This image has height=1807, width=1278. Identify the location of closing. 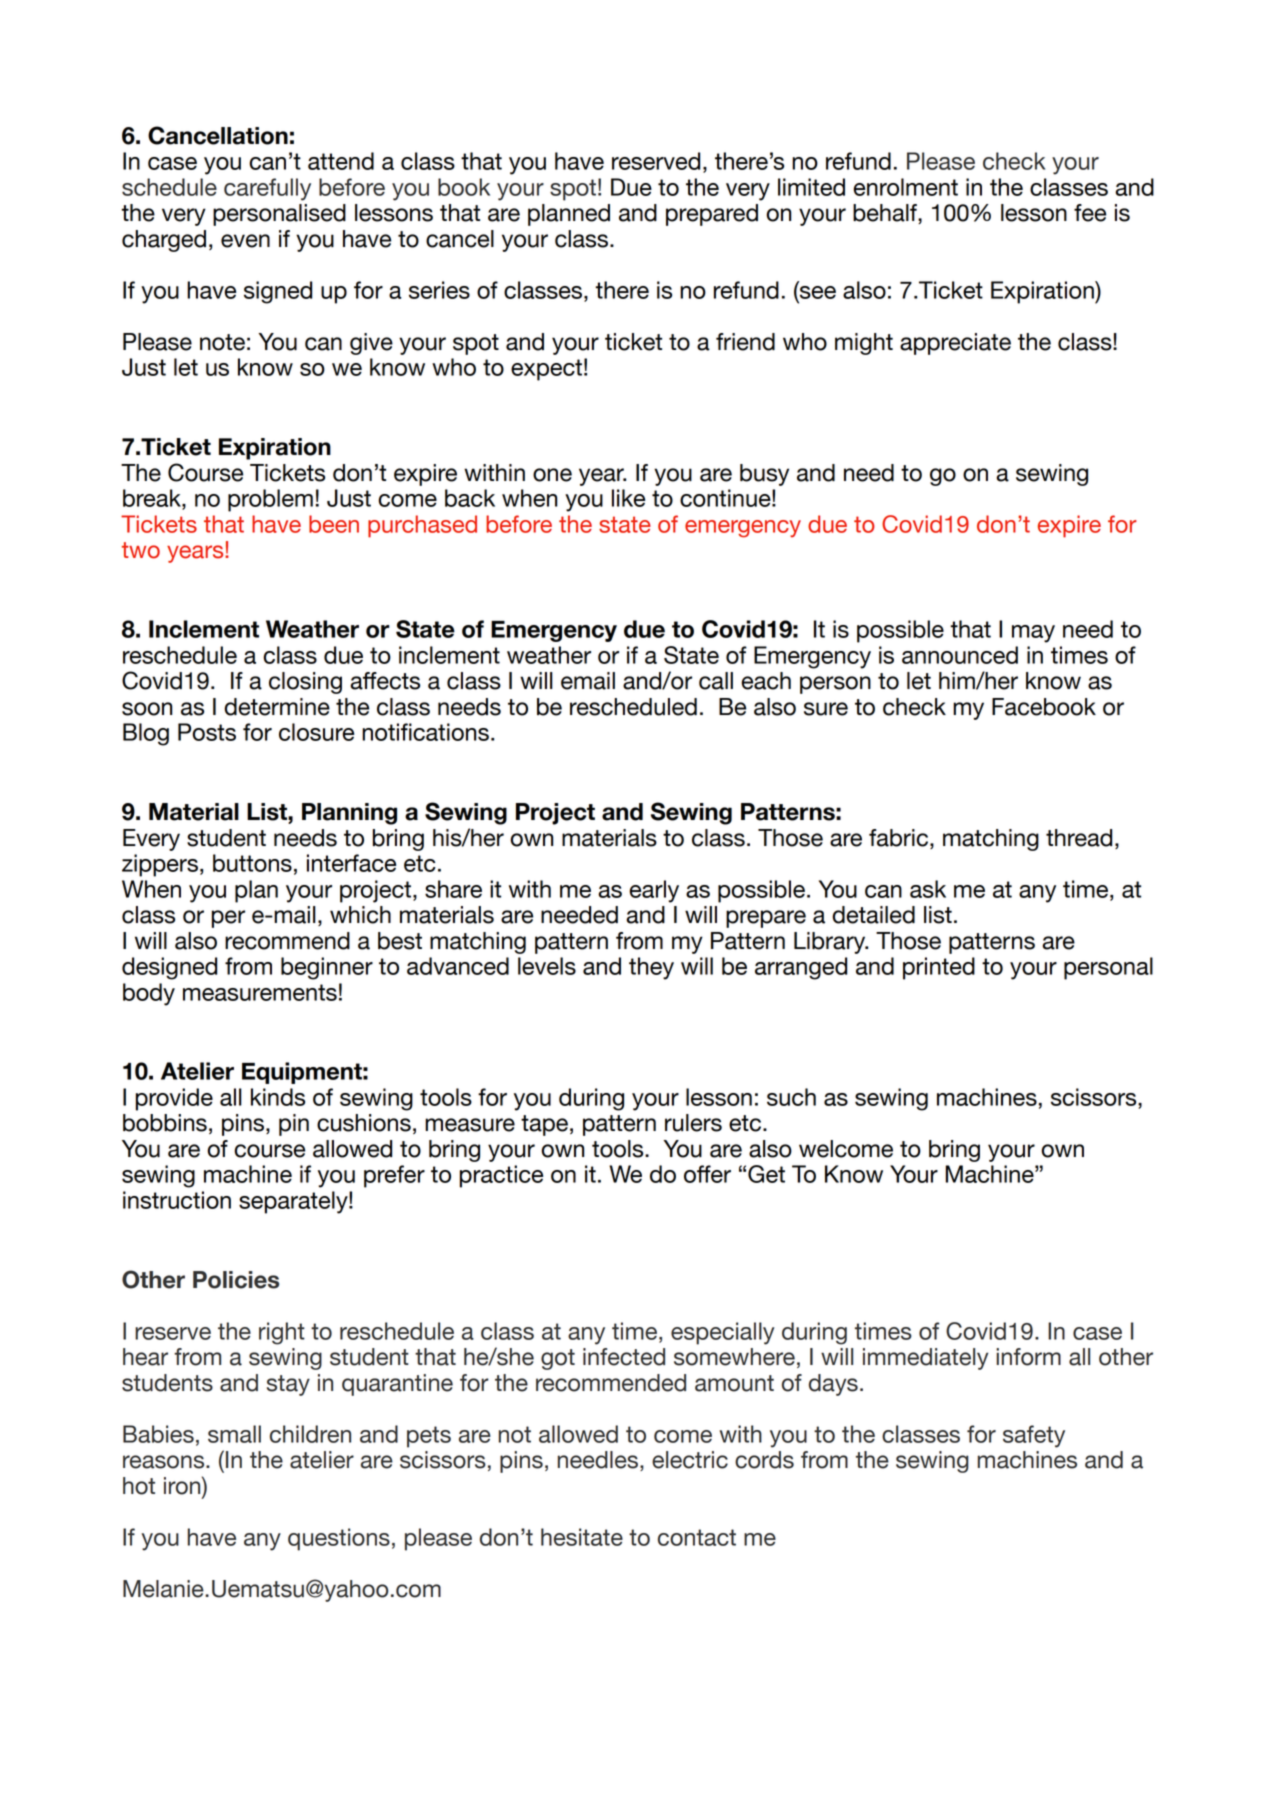
(305, 683).
